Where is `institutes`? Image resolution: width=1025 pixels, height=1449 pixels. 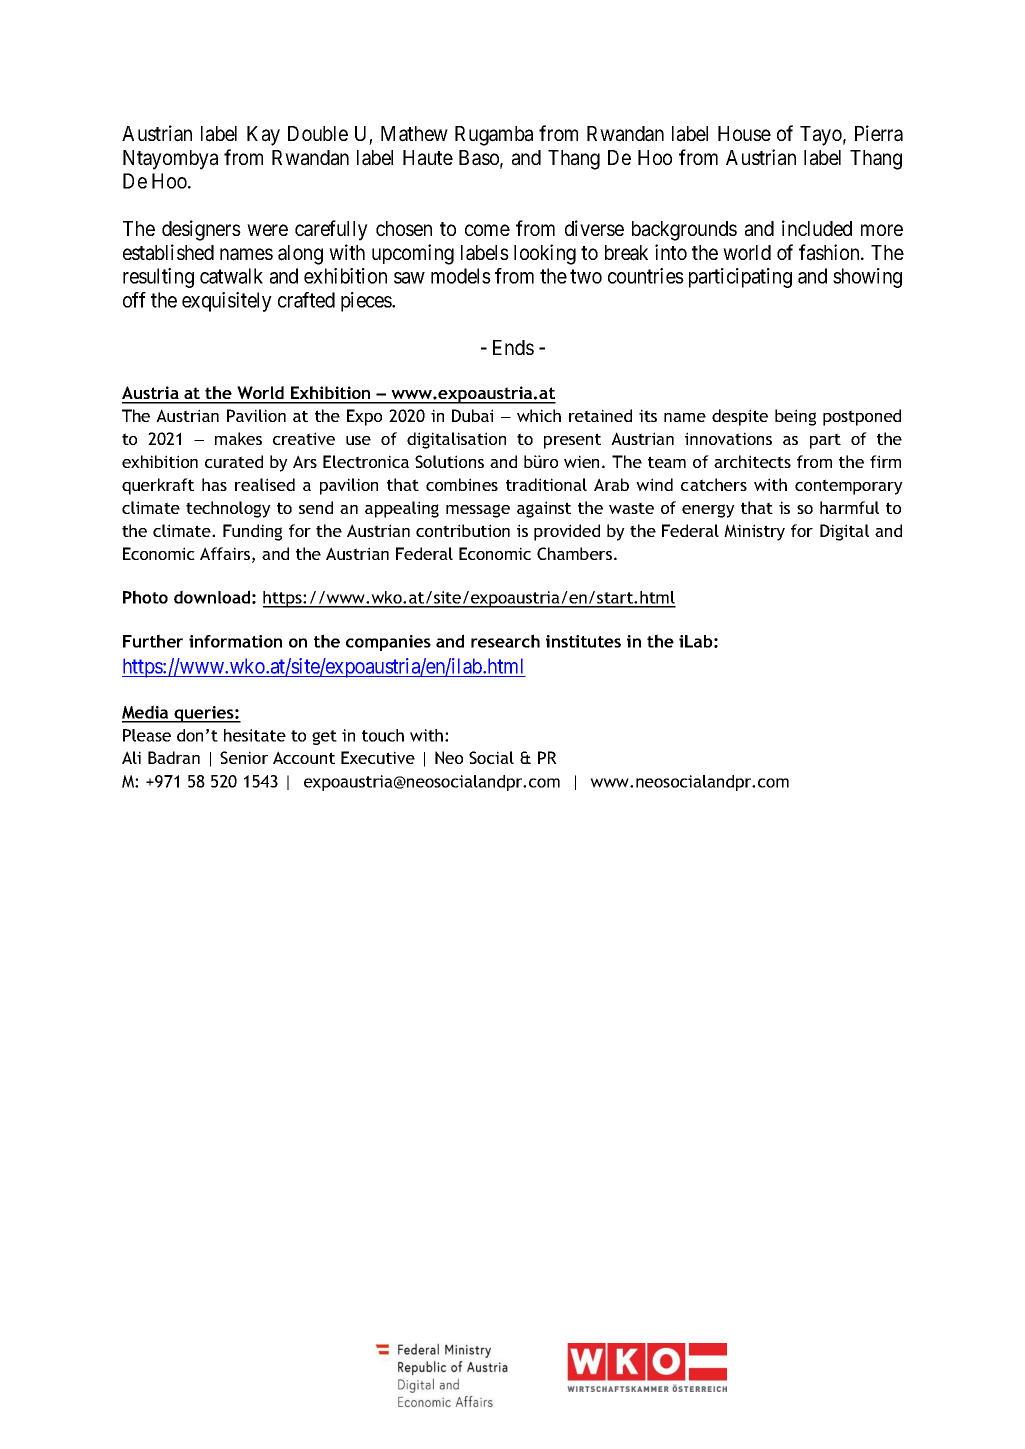 institutes is located at coordinates (583, 641).
